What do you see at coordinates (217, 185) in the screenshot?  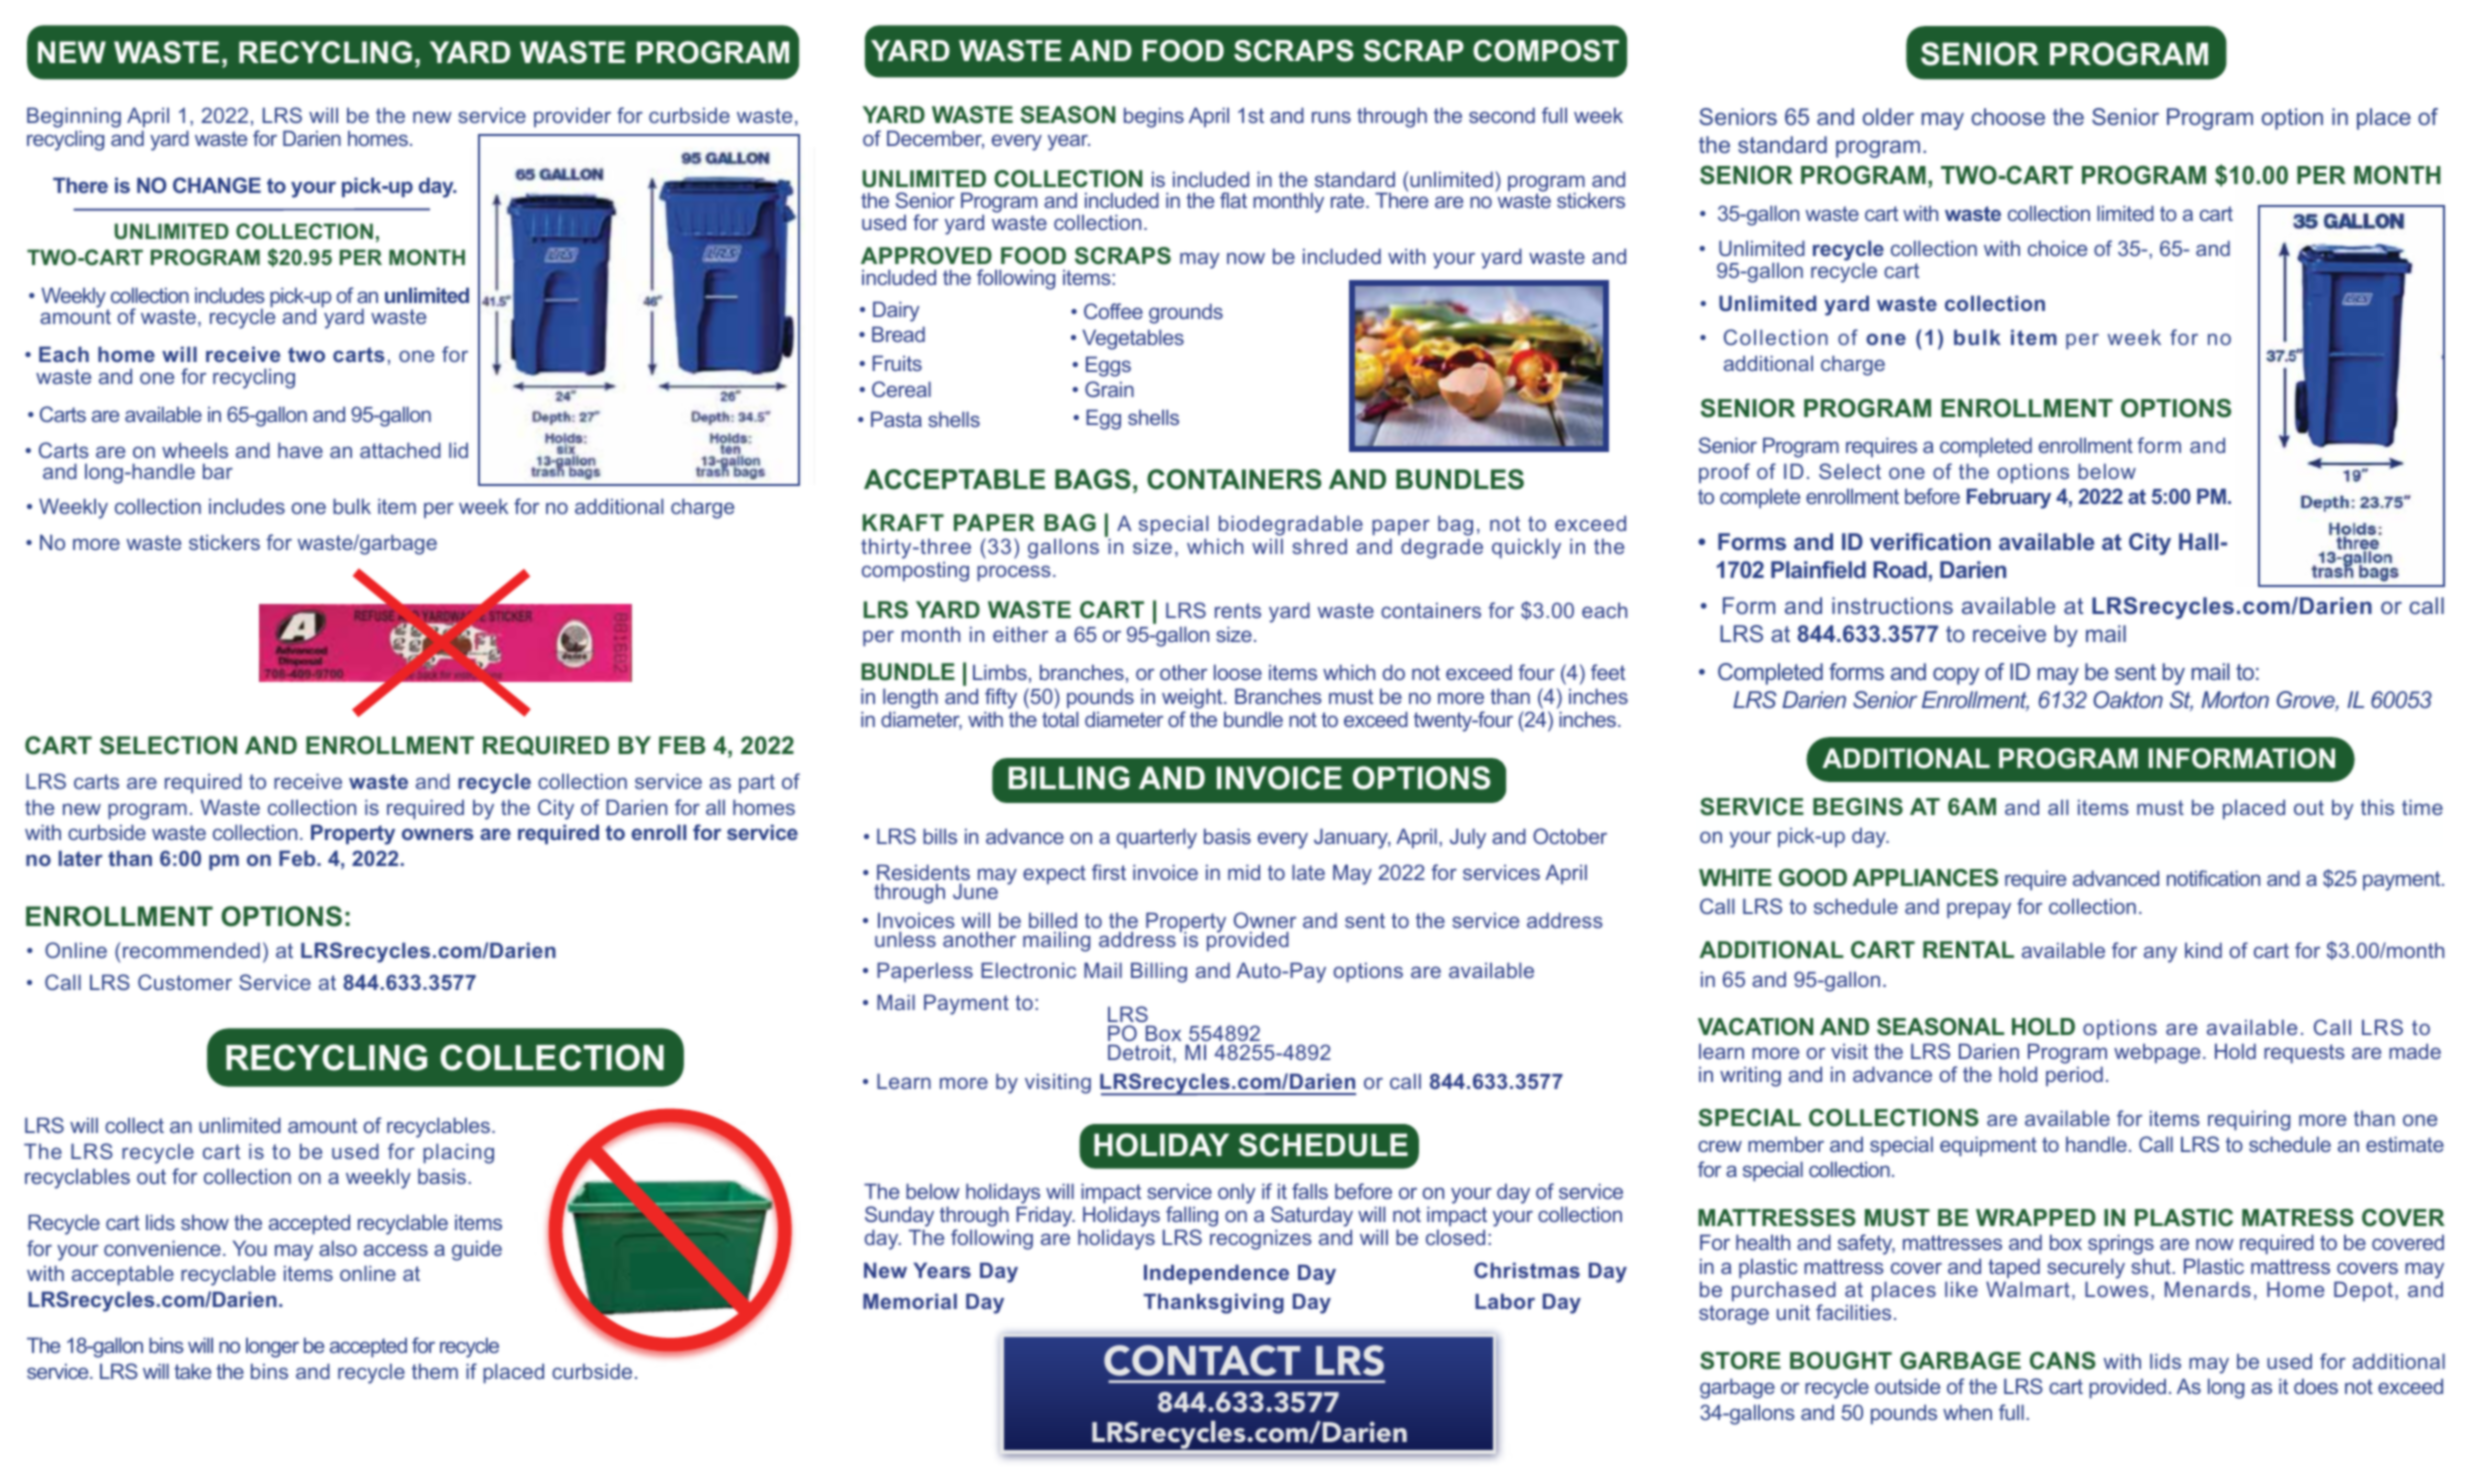 I see `CHANGE` at bounding box center [217, 185].
